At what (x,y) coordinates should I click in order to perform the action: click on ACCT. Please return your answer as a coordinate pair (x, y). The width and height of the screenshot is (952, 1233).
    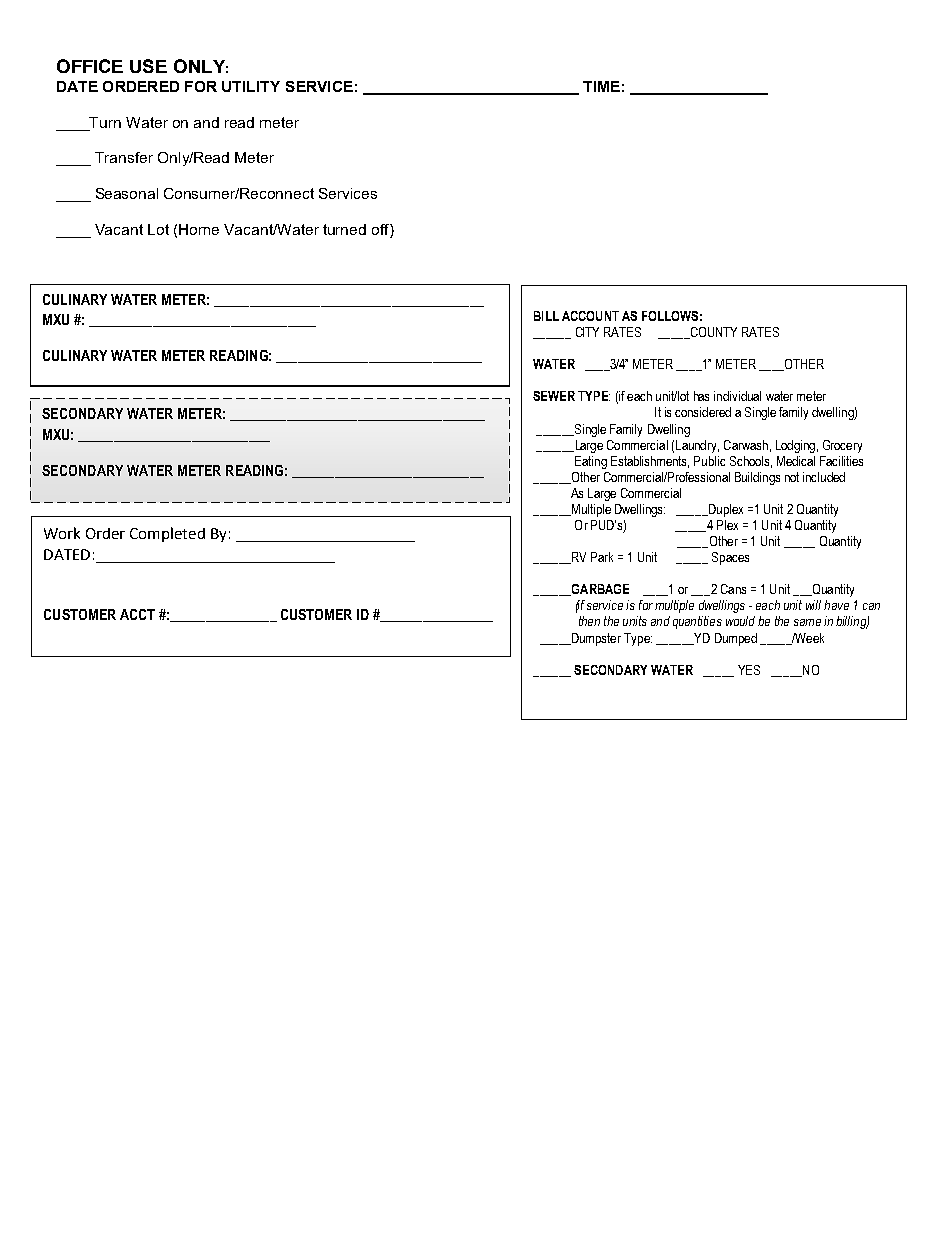
    Looking at the image, I should click on (137, 614).
